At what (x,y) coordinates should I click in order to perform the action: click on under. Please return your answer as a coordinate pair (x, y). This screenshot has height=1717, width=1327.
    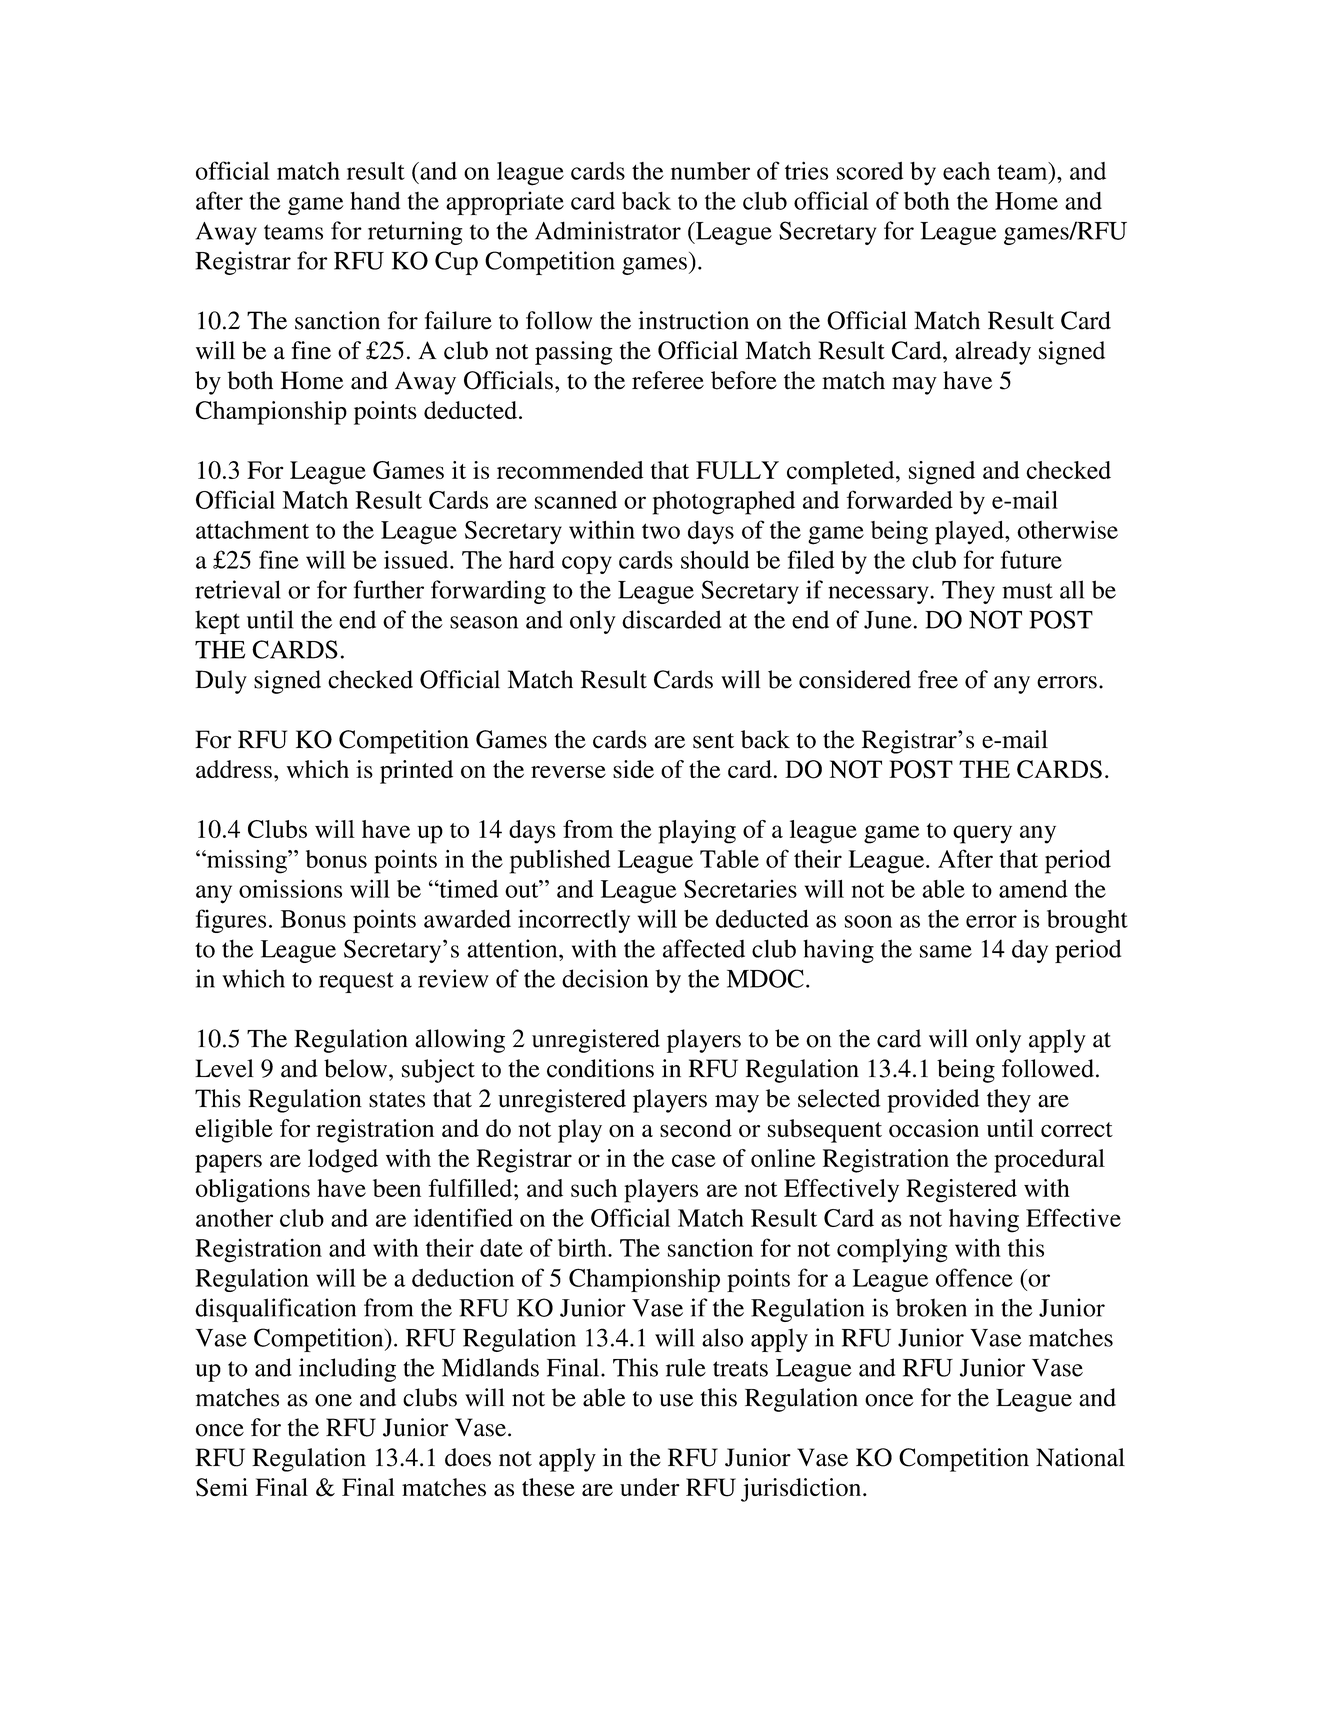
    Looking at the image, I should click on (650, 1487).
